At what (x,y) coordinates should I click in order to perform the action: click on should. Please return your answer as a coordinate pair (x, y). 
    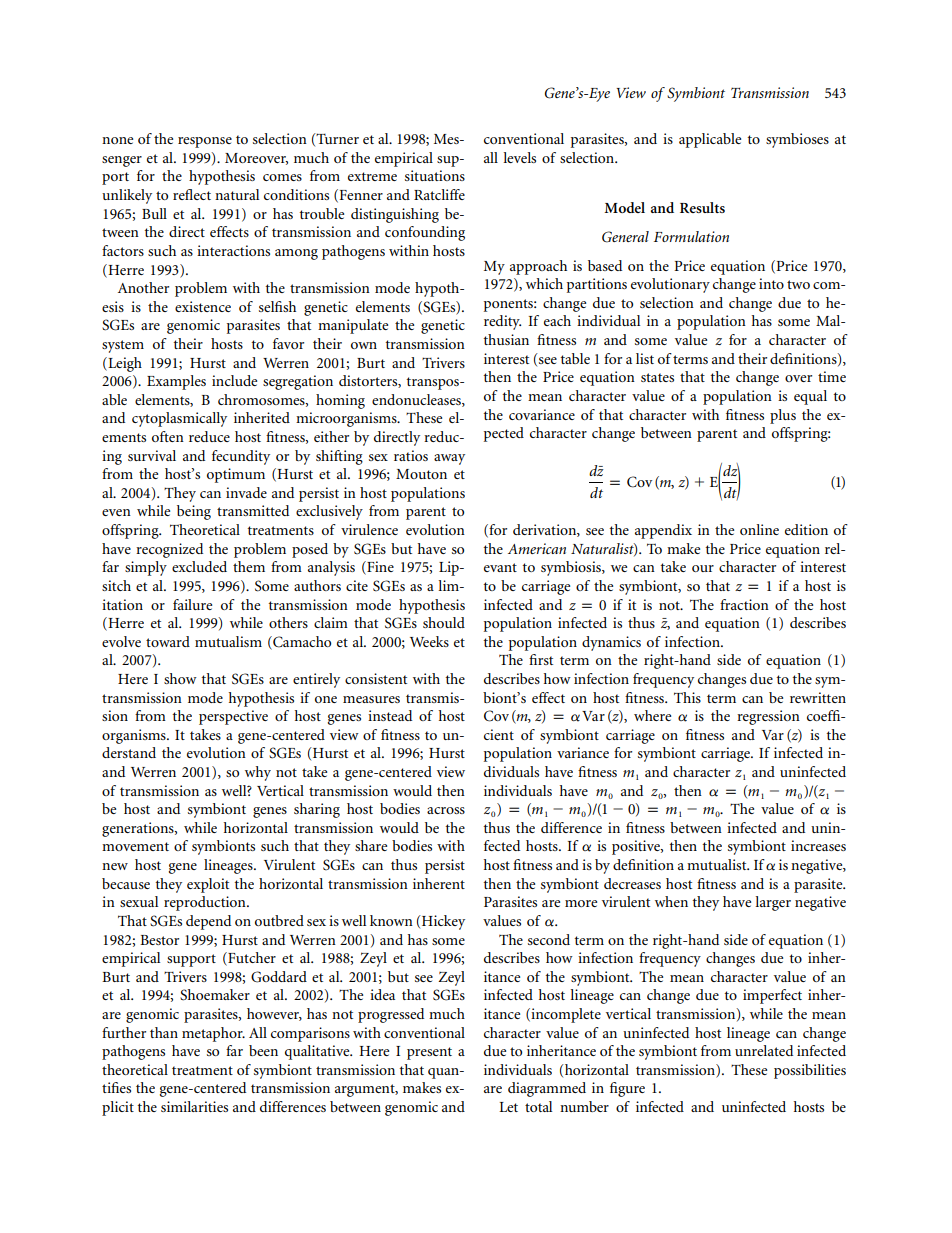
    Looking at the image, I should click on (444, 622).
